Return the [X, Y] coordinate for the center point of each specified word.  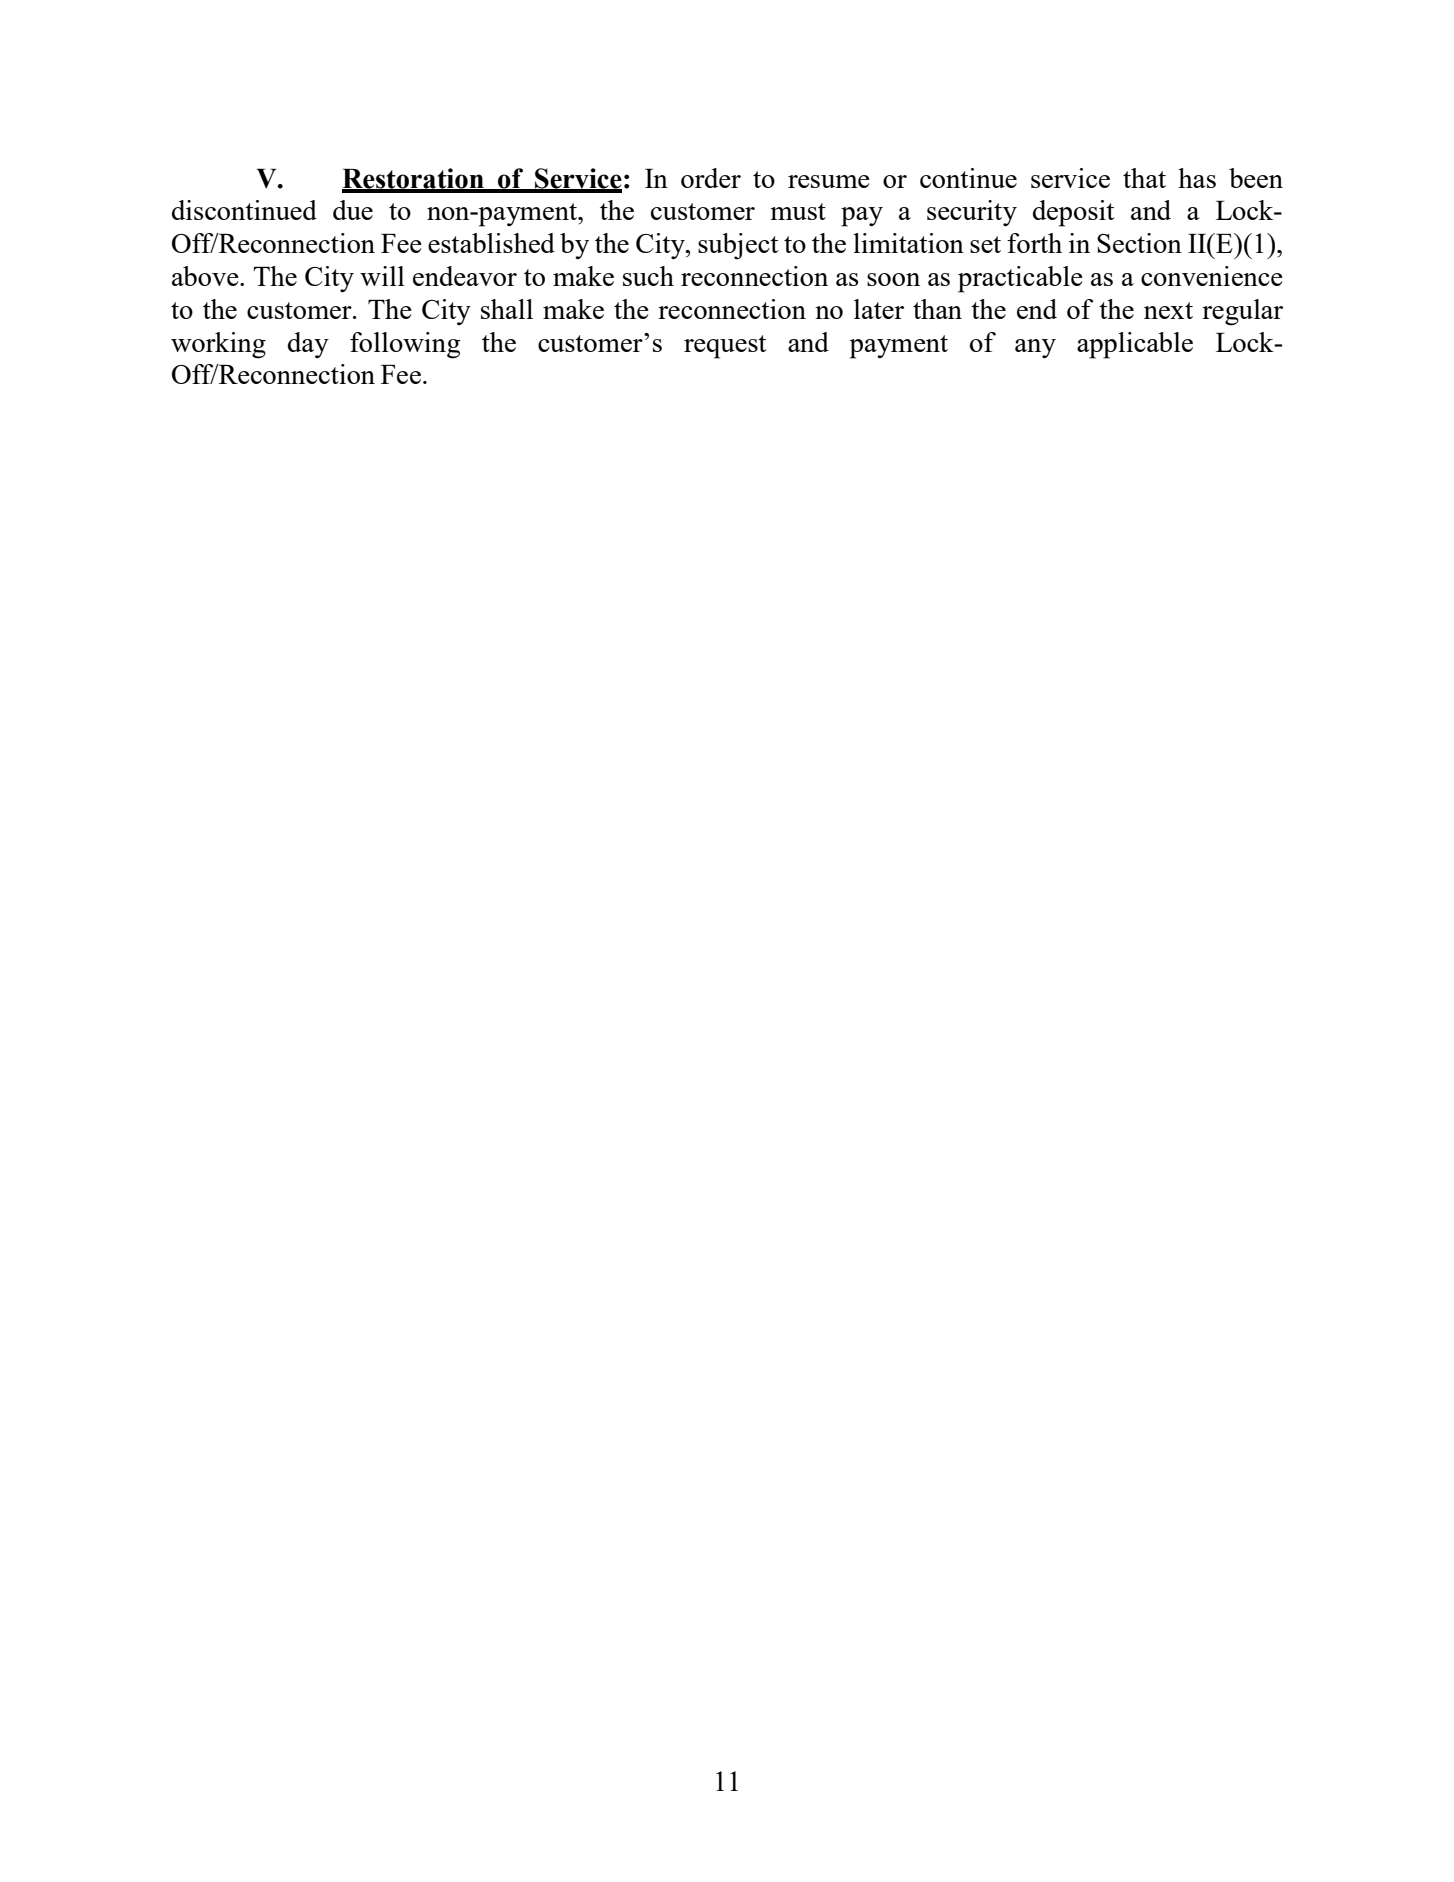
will [382, 276]
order [711, 178]
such [648, 276]
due [353, 210]
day [308, 345]
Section [1139, 243]
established [491, 243]
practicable [1020, 279]
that [1144, 178]
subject [738, 246]
